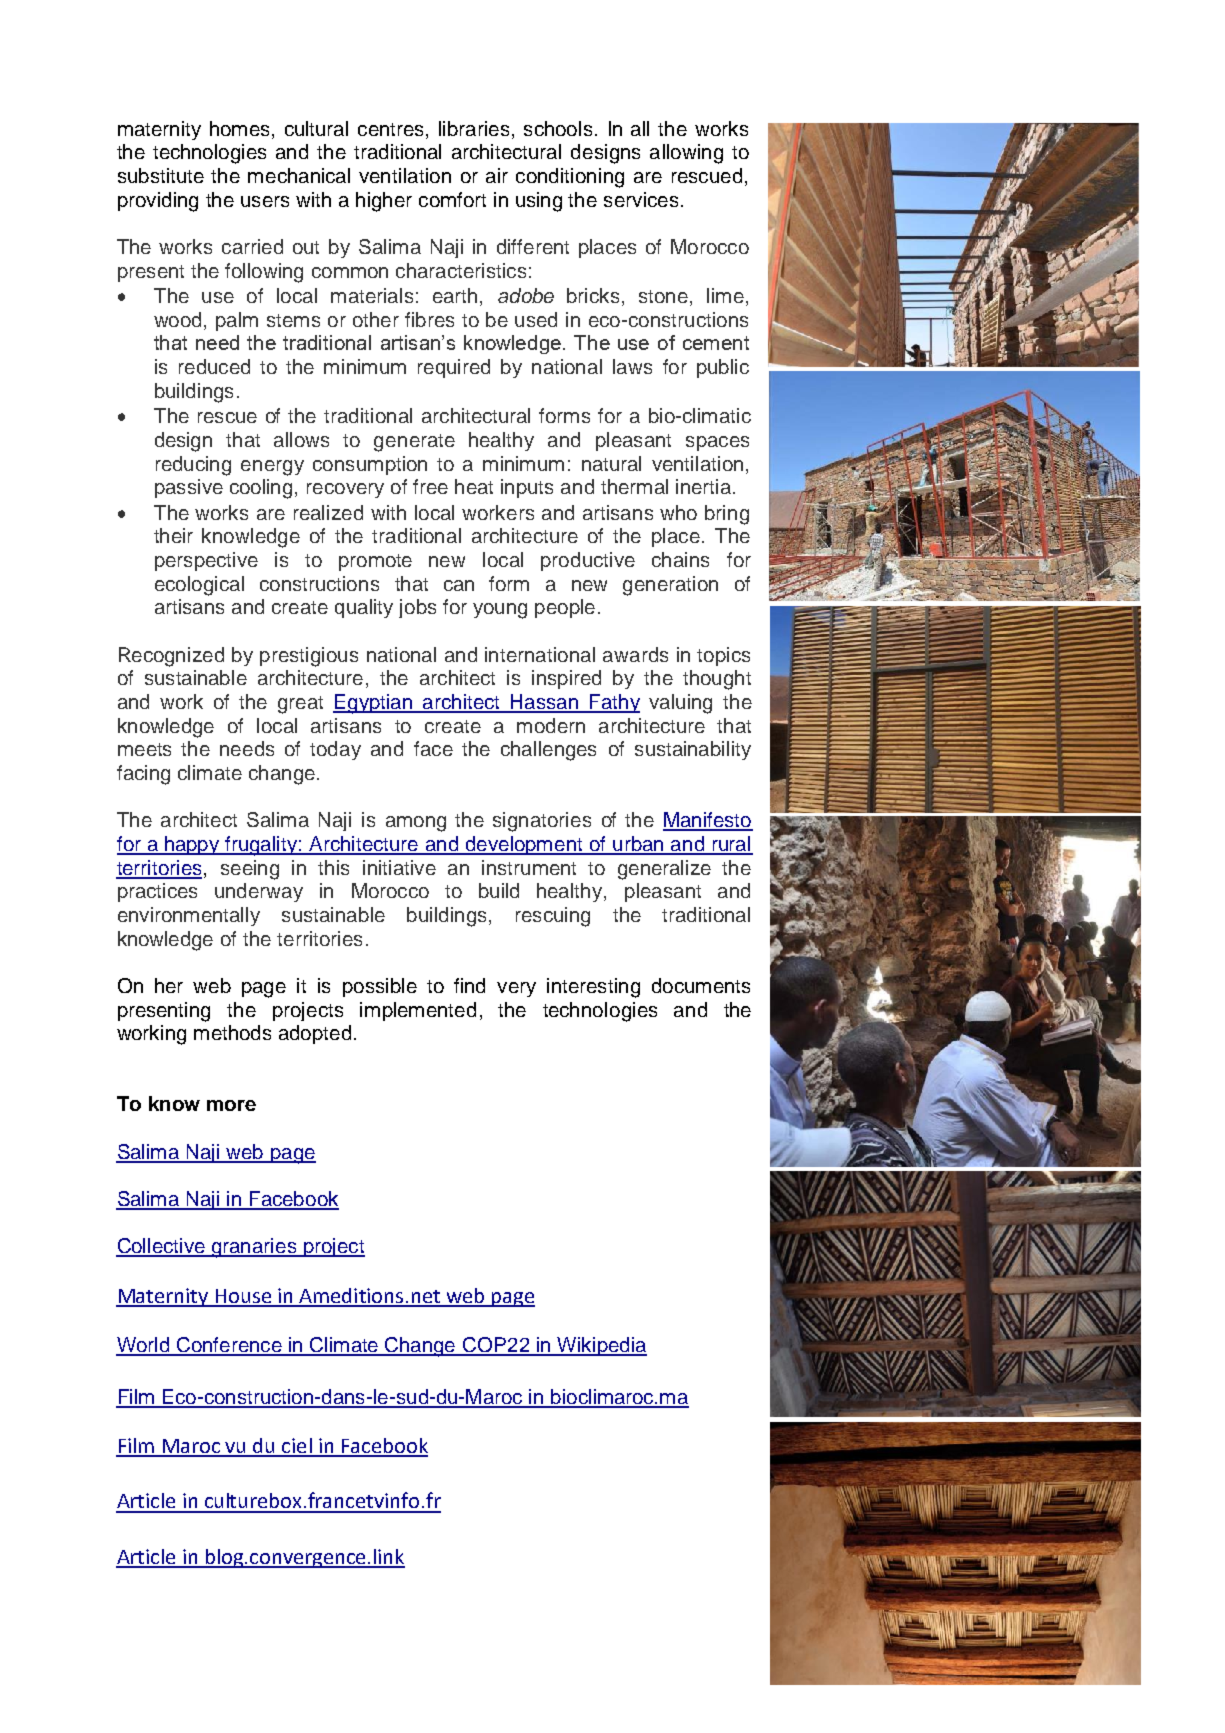 Image resolution: width=1225 pixels, height=1733 pixels. I want to click on Wikipedia, so click(601, 1346).
